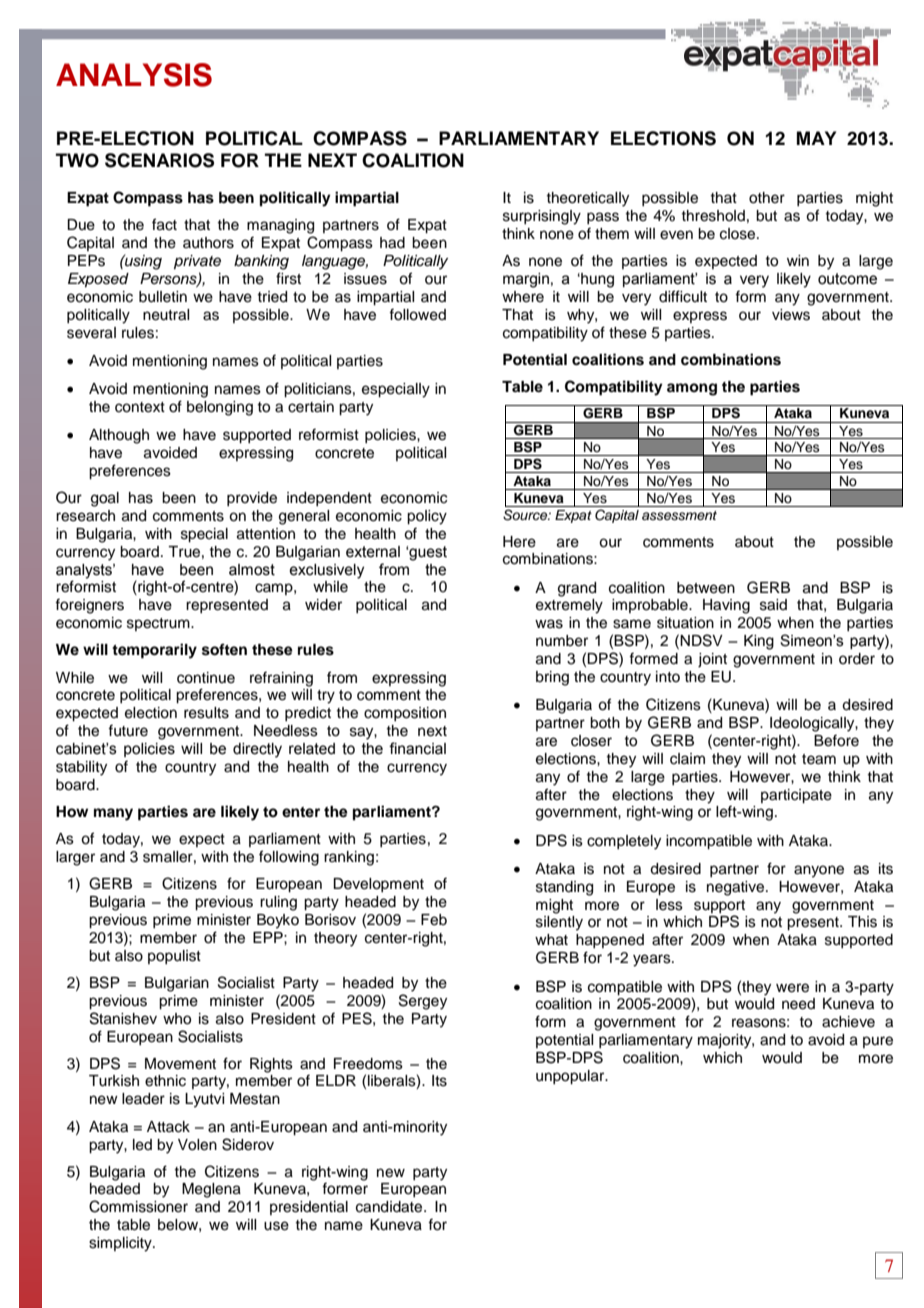 This document has height=1308, width=924. What do you see at coordinates (427, 517) in the document?
I see `policy` at bounding box center [427, 517].
